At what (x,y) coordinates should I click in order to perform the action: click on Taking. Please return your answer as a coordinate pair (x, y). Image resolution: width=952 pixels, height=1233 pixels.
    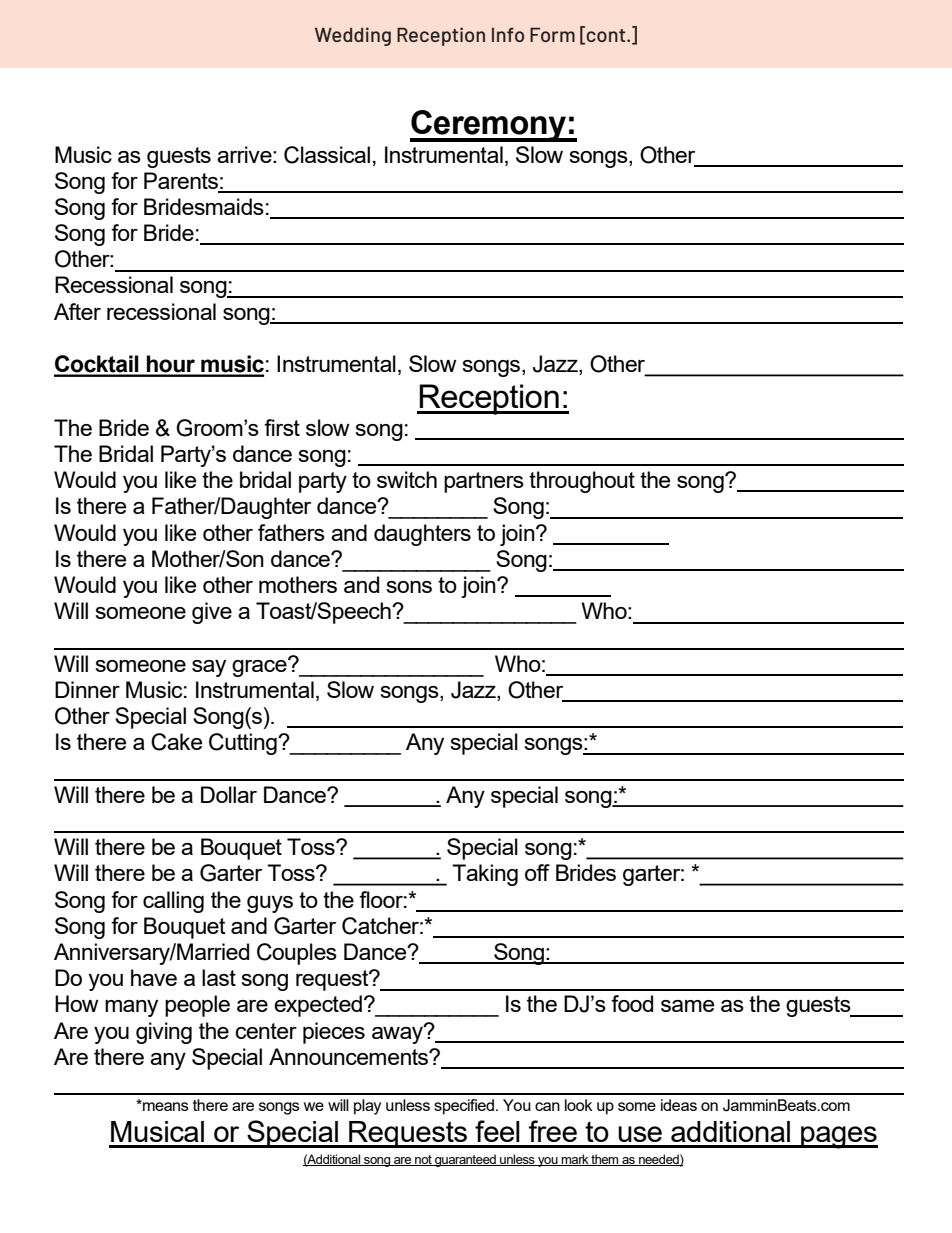
    Looking at the image, I should click on (485, 875).
